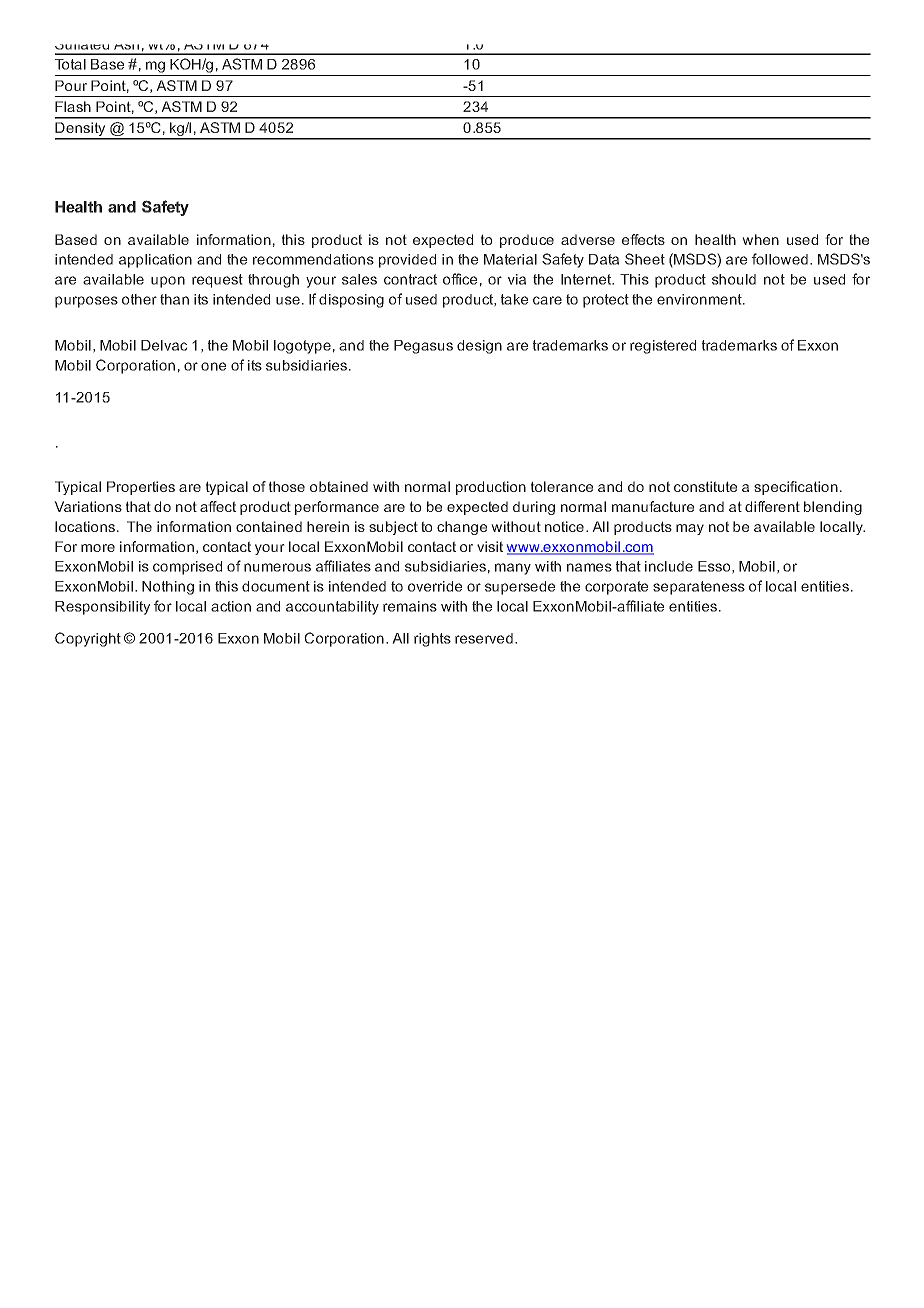 The image size is (924, 1308). I want to click on Properties, so click(141, 488).
